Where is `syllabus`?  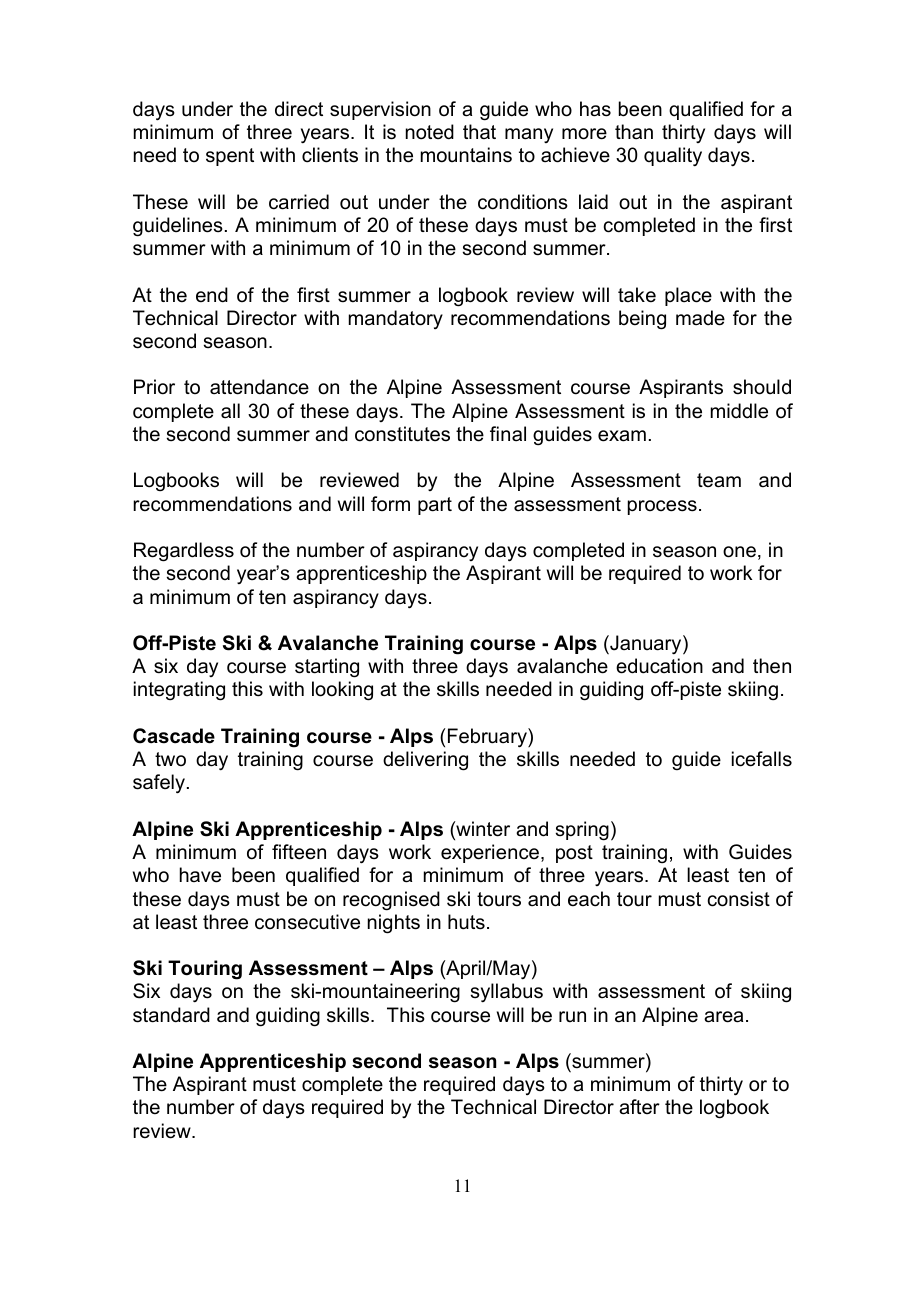
syllabus is located at coordinates (507, 993).
